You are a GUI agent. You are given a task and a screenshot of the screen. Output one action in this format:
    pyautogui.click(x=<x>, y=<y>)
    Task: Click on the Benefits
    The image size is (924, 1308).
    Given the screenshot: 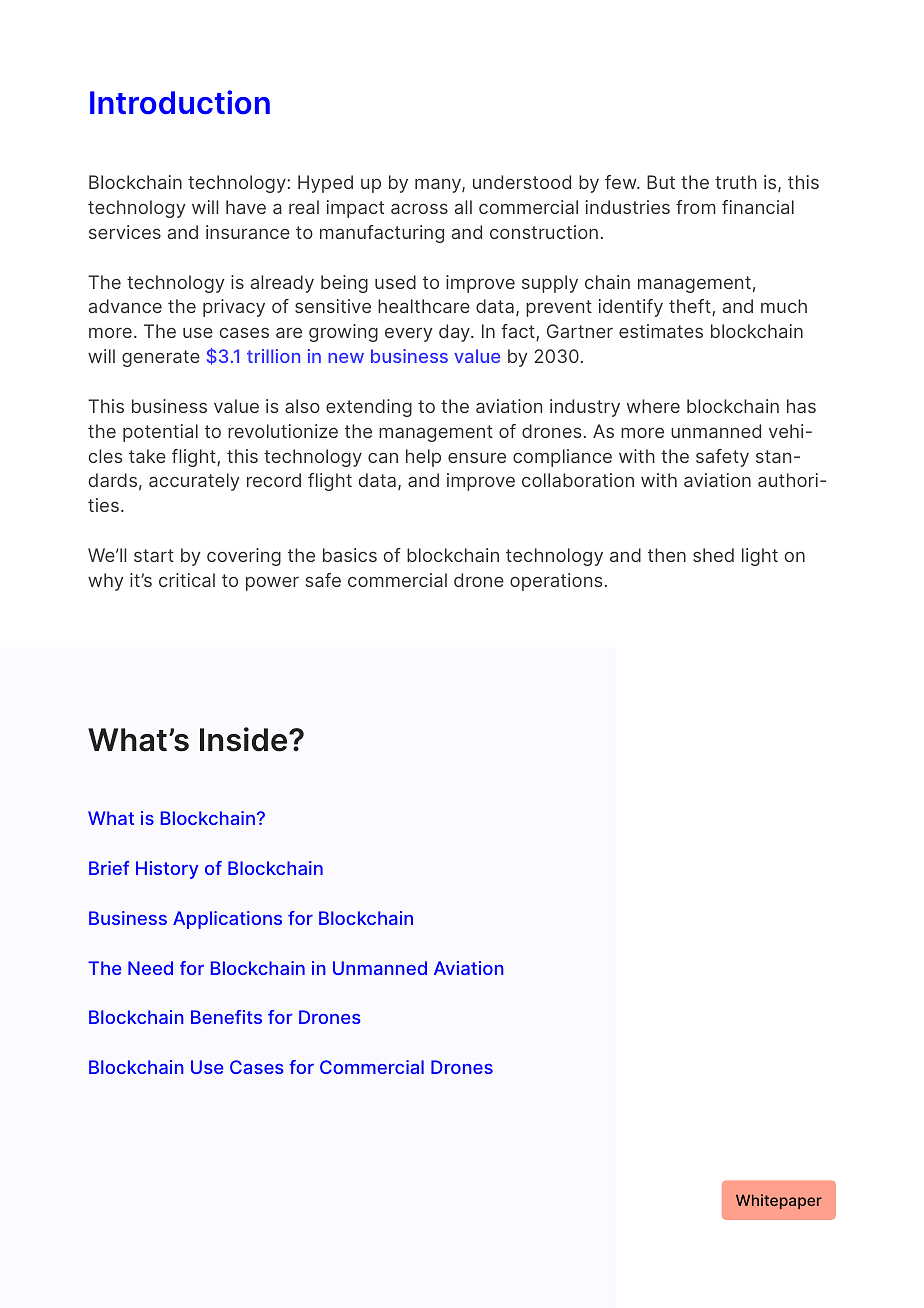 What is the action you would take?
    pyautogui.click(x=226, y=1017)
